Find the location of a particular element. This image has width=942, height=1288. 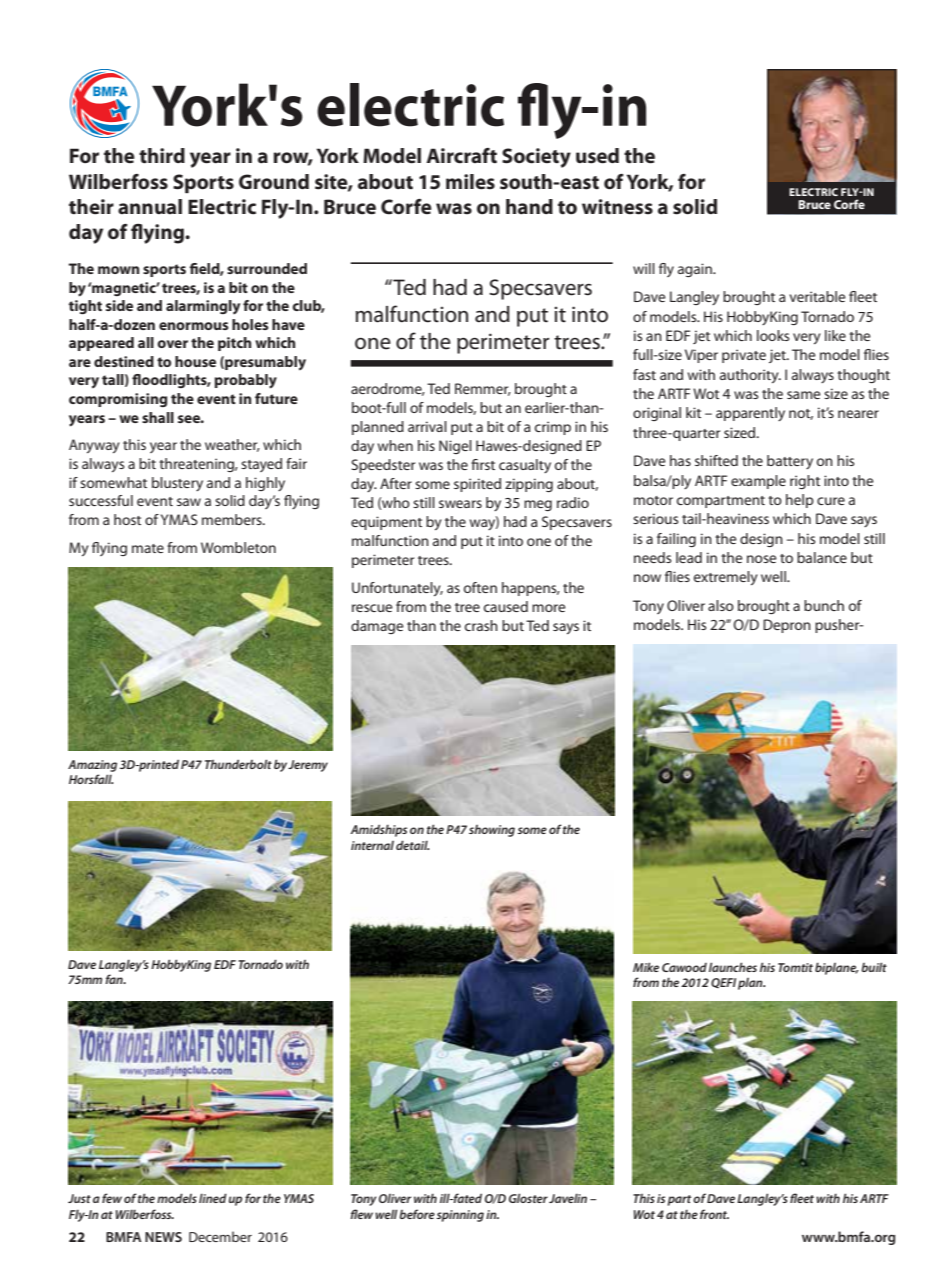

lined is located at coordinates (213, 1198).
